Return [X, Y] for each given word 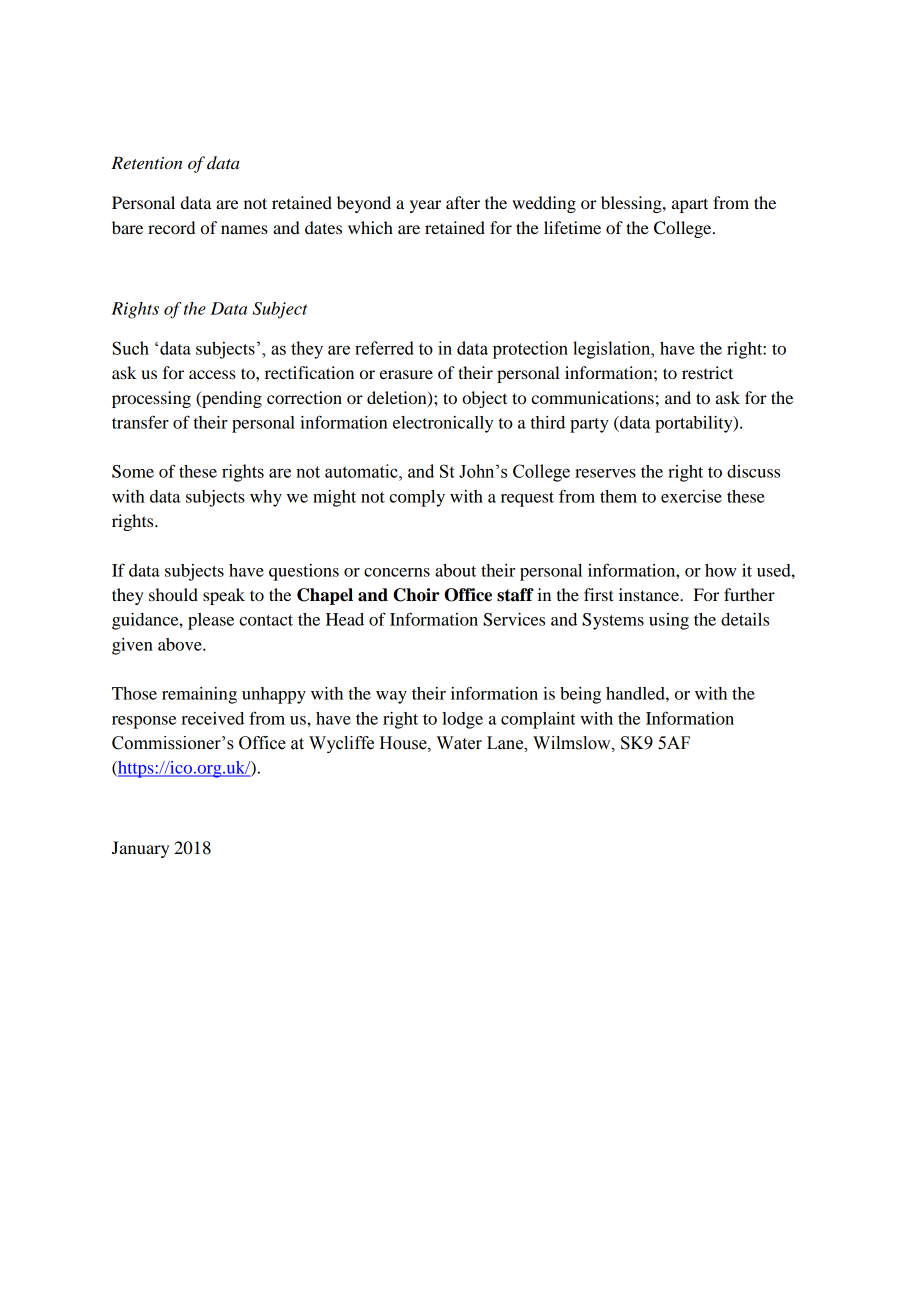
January [140, 849]
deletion [398, 398]
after [463, 202]
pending [231, 399]
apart [690, 205]
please [211, 621]
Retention [147, 163]
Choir [416, 595]
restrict [707, 372]
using [669, 621]
